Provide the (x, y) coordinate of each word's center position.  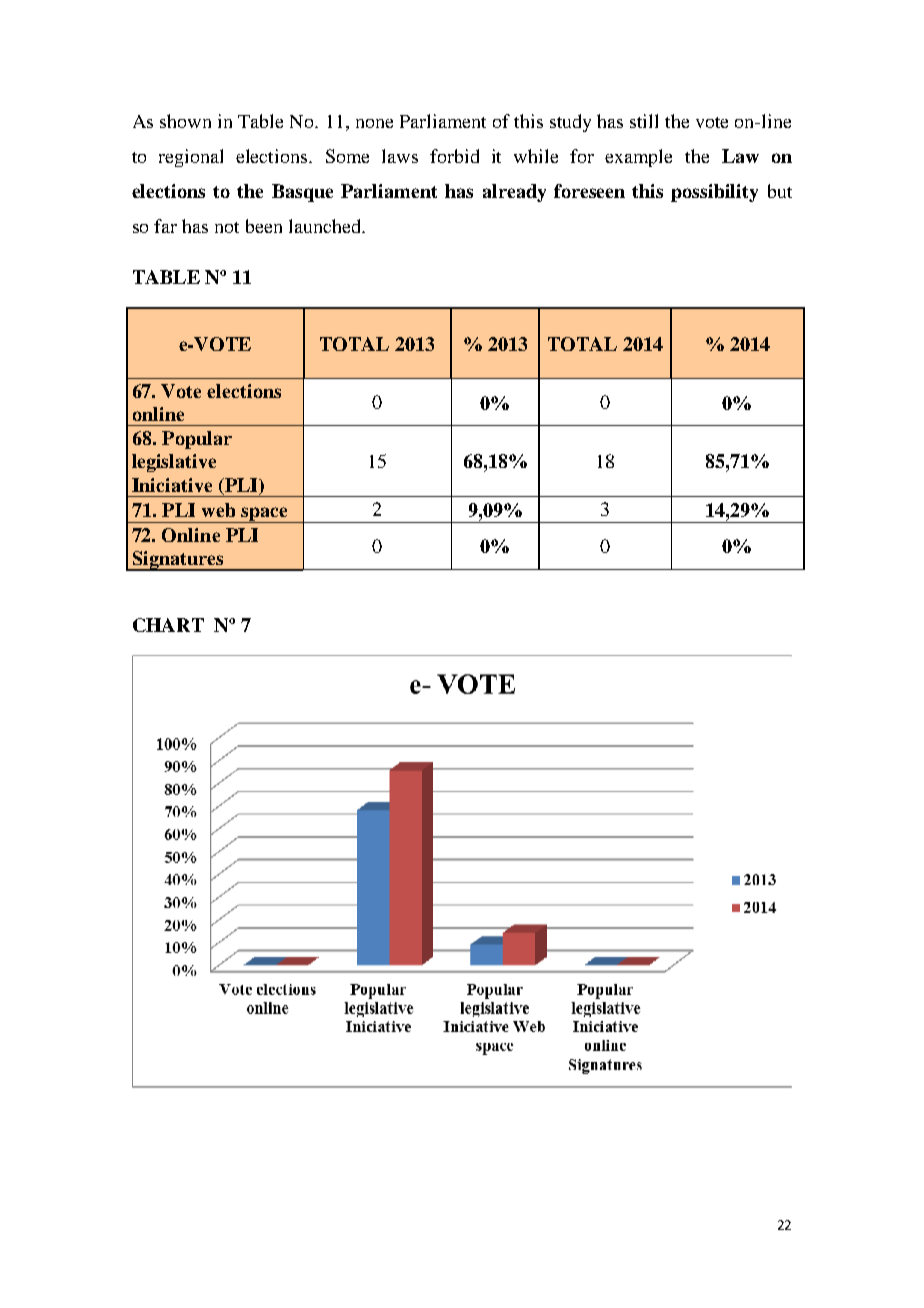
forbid (454, 156)
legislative (174, 463)
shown (185, 121)
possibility (714, 193)
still (644, 121)
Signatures (178, 561)
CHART (168, 625)
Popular (197, 440)
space (264, 515)
